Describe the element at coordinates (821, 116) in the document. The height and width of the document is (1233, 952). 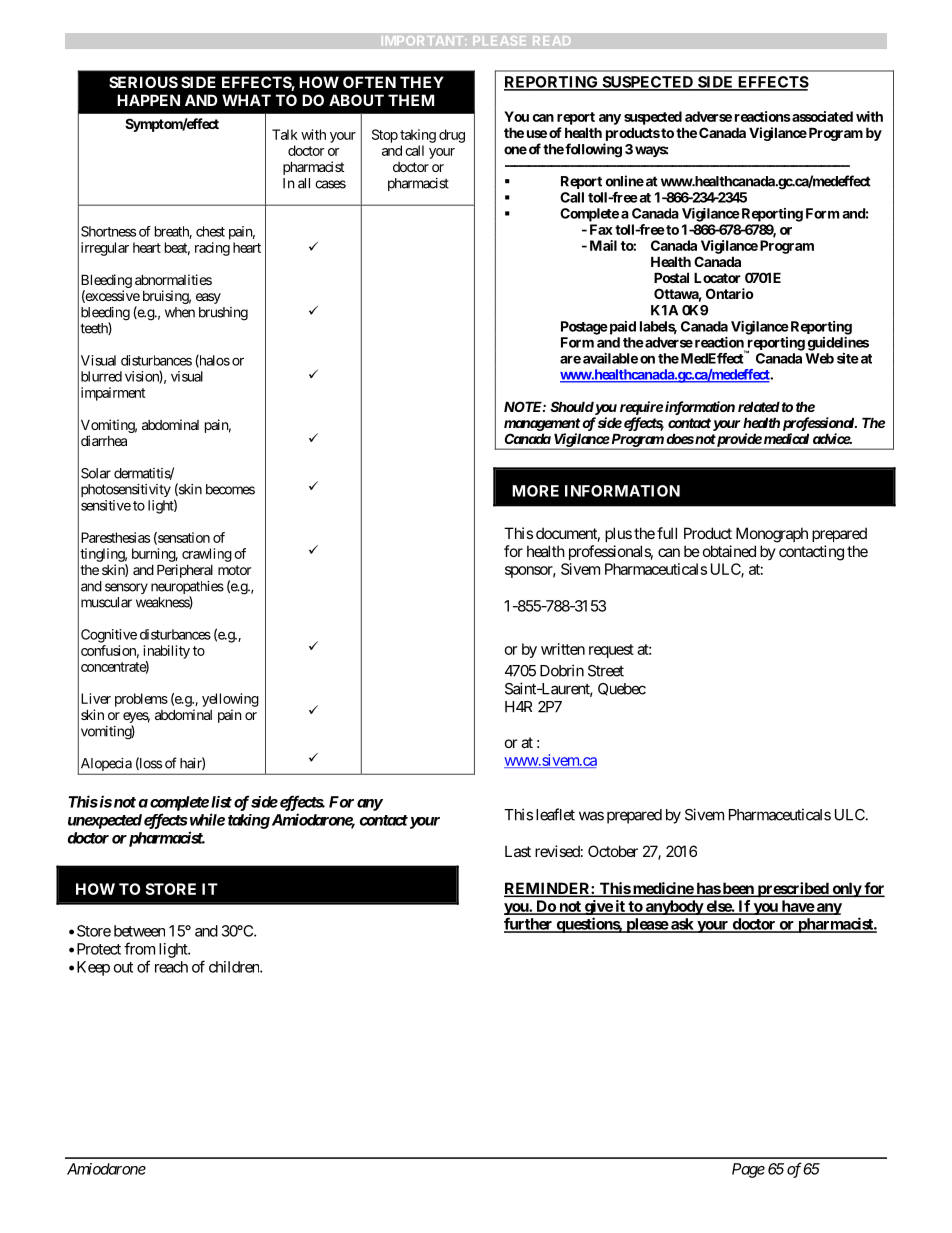
I see `associated` at that location.
